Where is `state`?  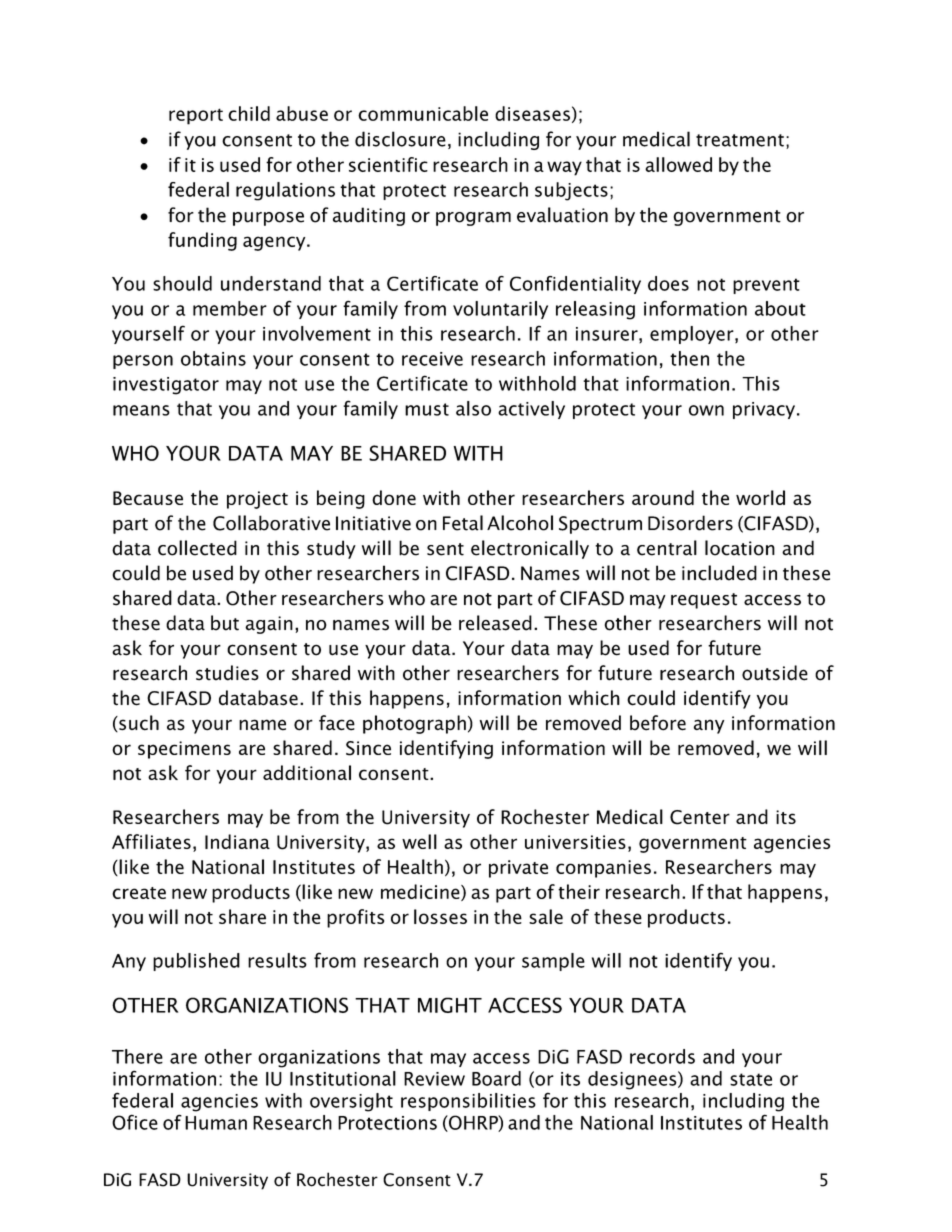 state is located at coordinates (751, 1079).
